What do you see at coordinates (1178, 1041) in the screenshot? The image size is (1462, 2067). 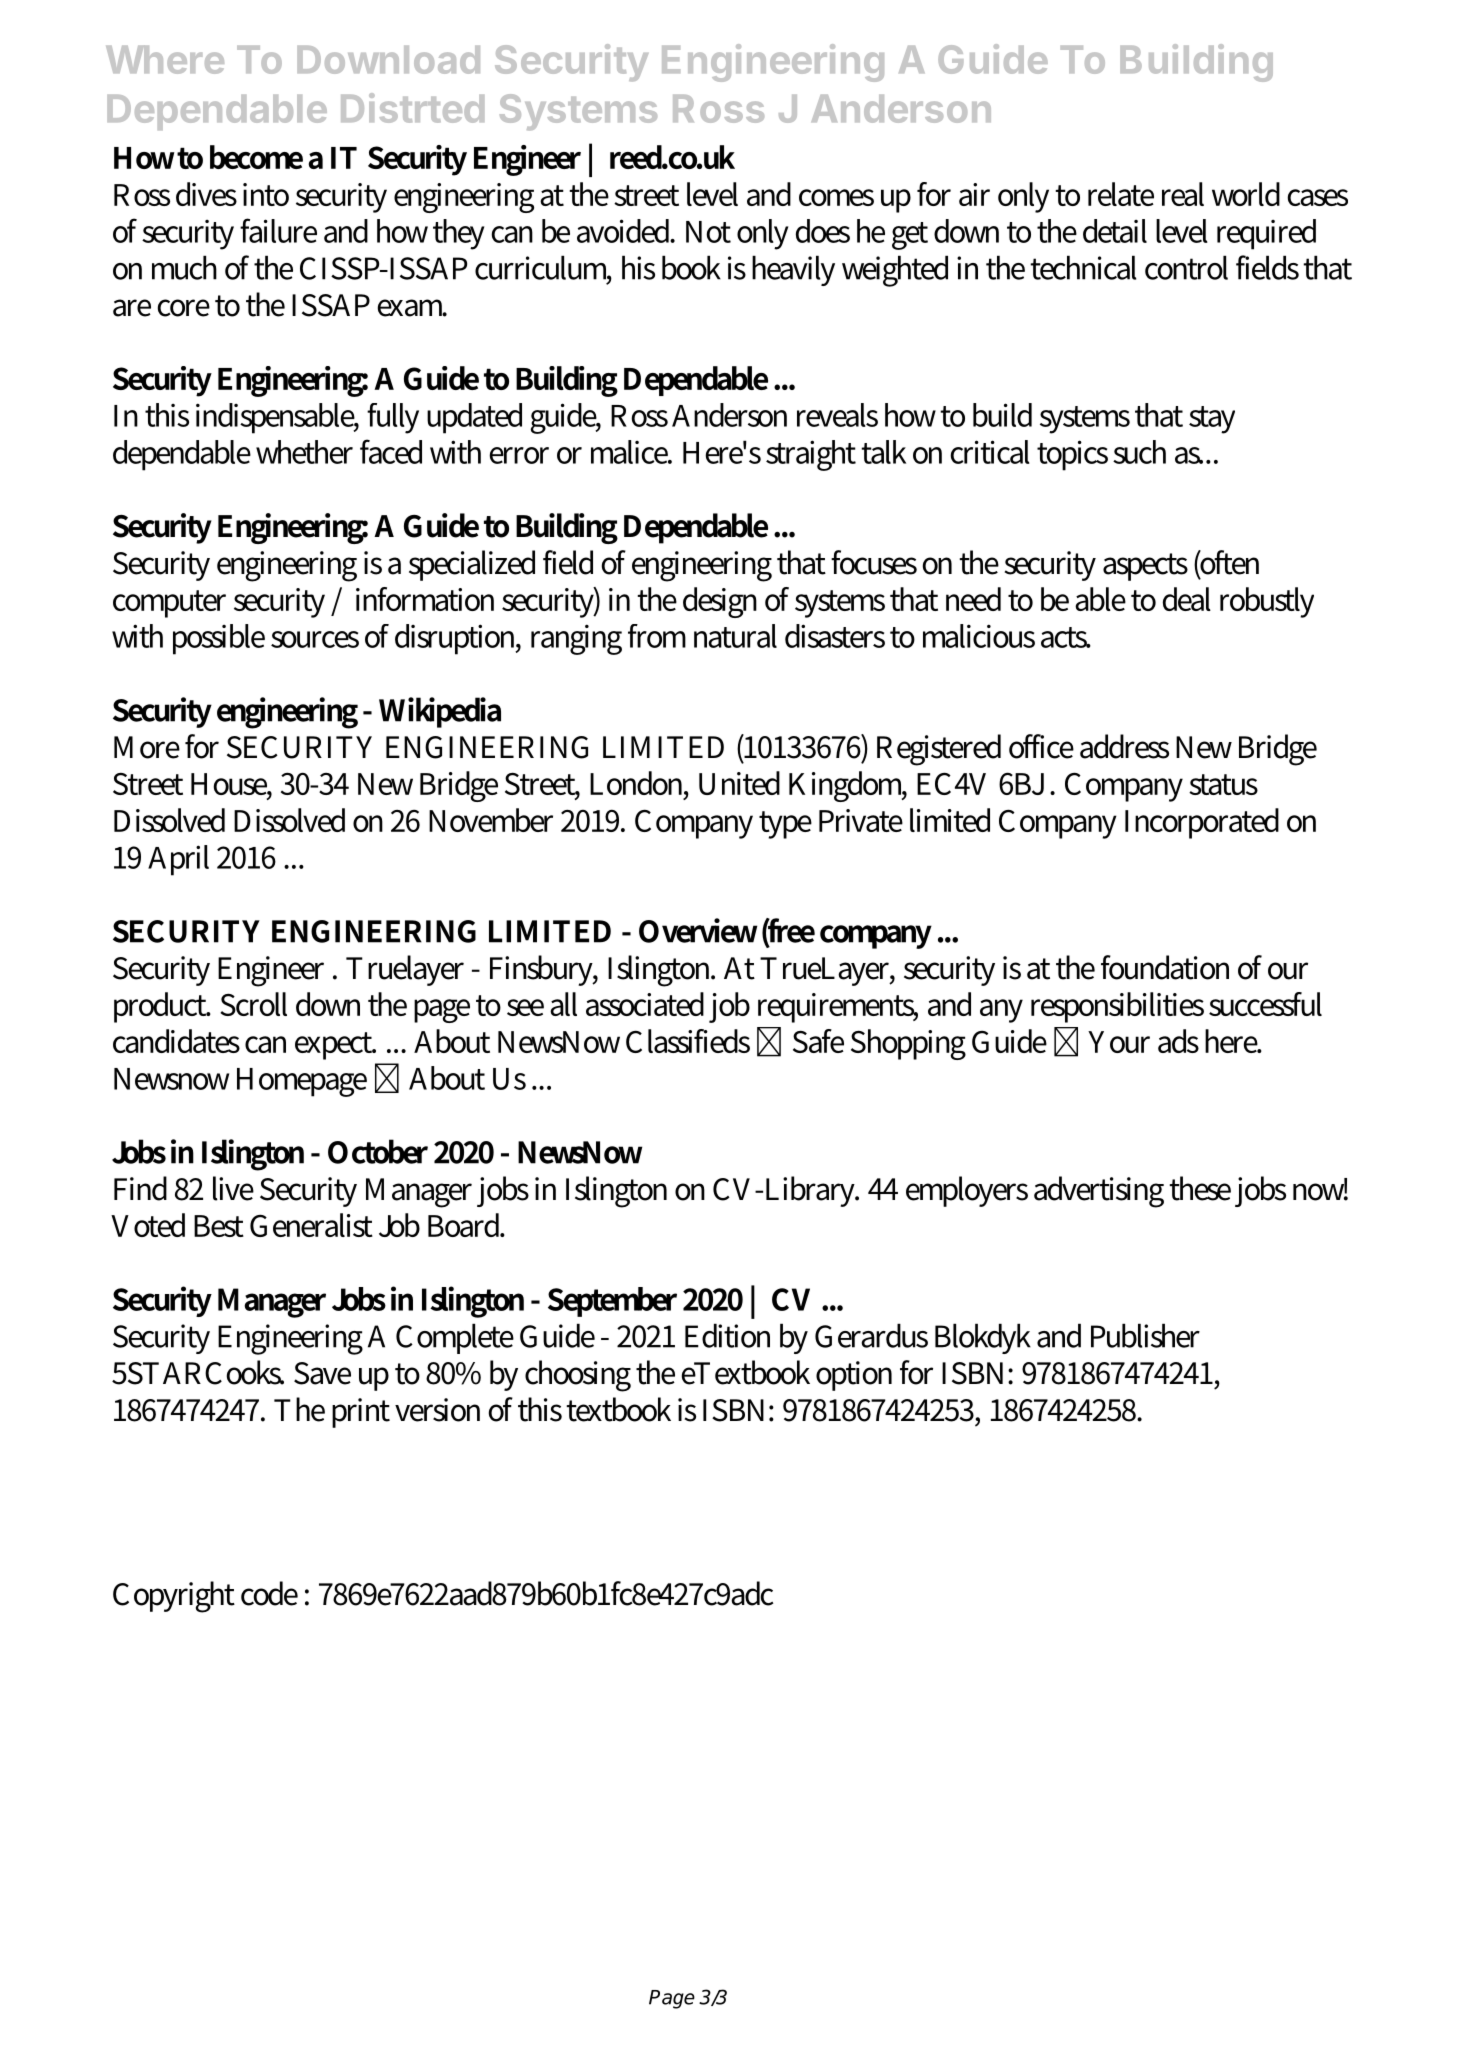 I see `ads` at bounding box center [1178, 1041].
